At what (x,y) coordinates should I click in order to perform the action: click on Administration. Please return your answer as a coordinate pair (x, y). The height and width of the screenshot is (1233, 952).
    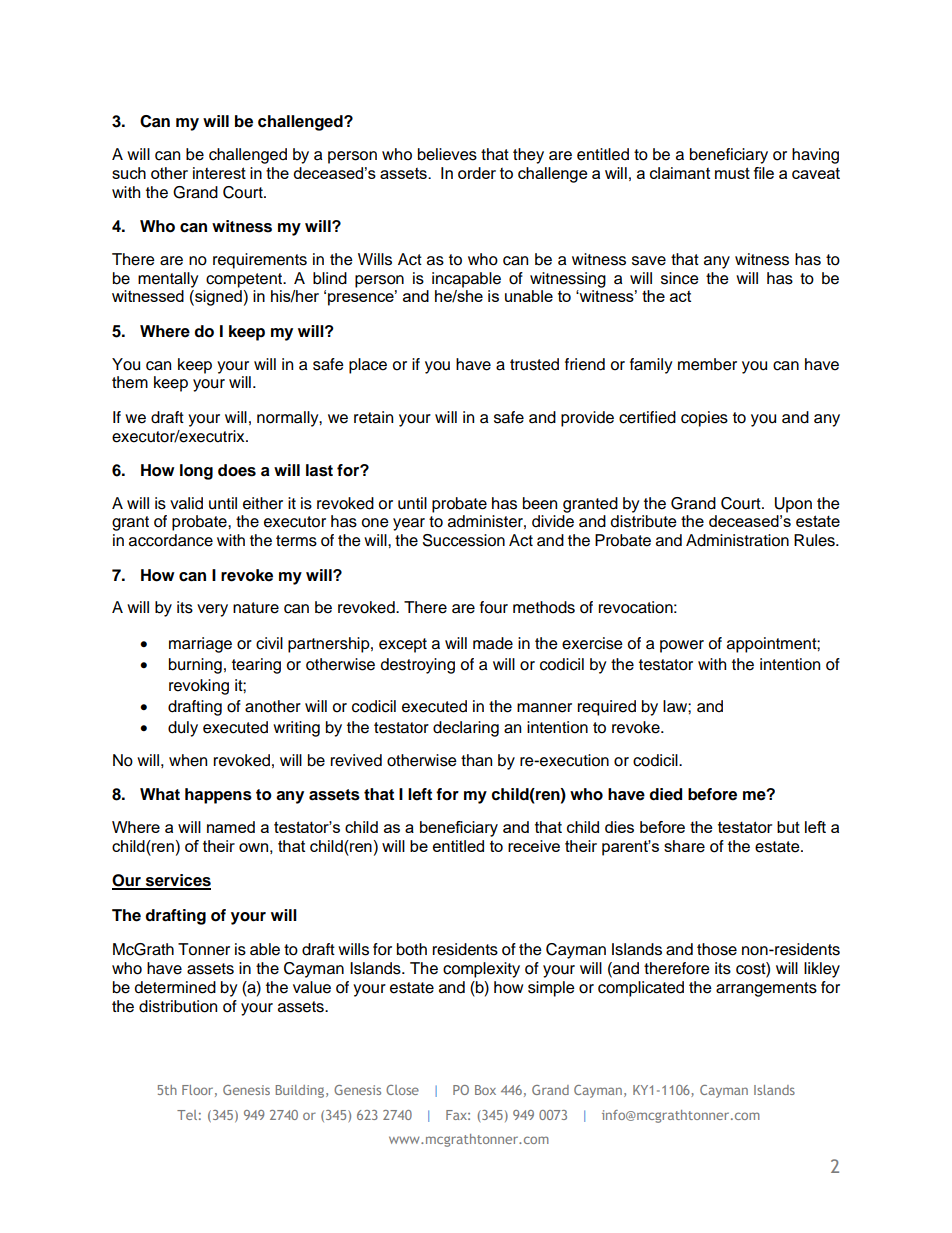
    Looking at the image, I should click on (737, 540).
